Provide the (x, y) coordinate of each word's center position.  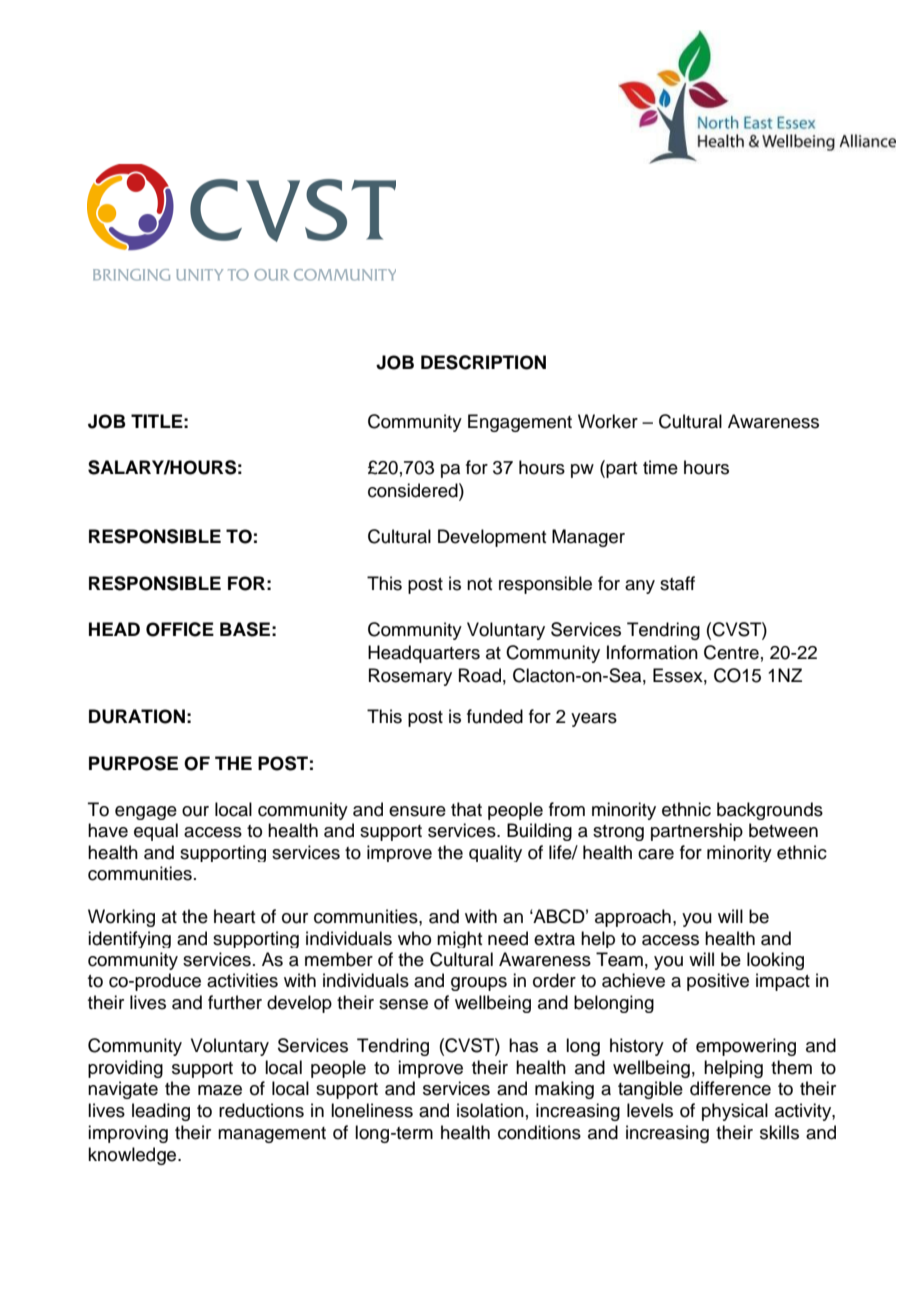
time (660, 467)
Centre (731, 652)
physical (735, 1112)
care (656, 854)
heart (234, 916)
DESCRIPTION (483, 362)
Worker (608, 421)
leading (161, 1112)
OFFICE (180, 629)
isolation (490, 1110)
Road (480, 675)
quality (495, 853)
